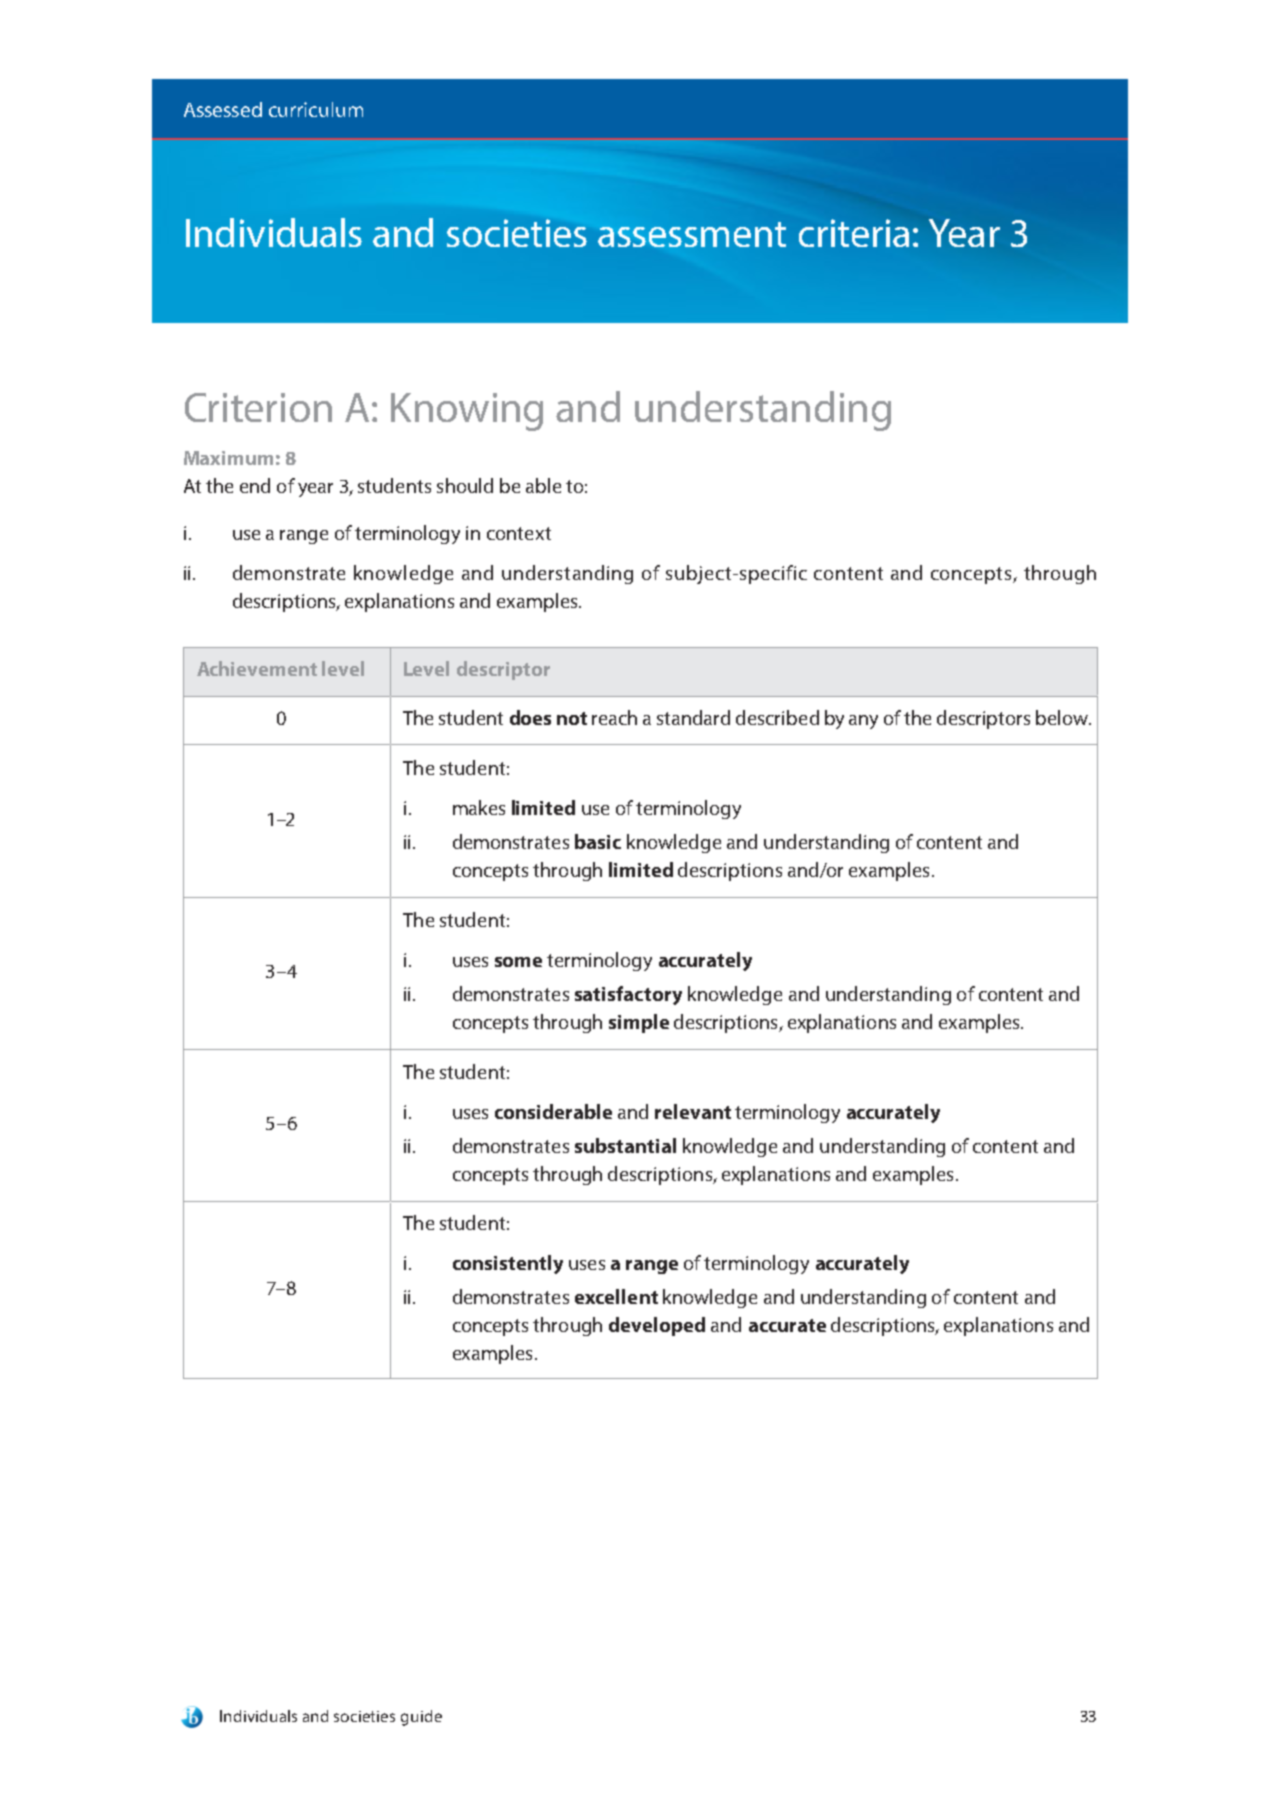 Image resolution: width=1280 pixels, height=1810 pixels. I want to click on satisfactory, so click(628, 995).
